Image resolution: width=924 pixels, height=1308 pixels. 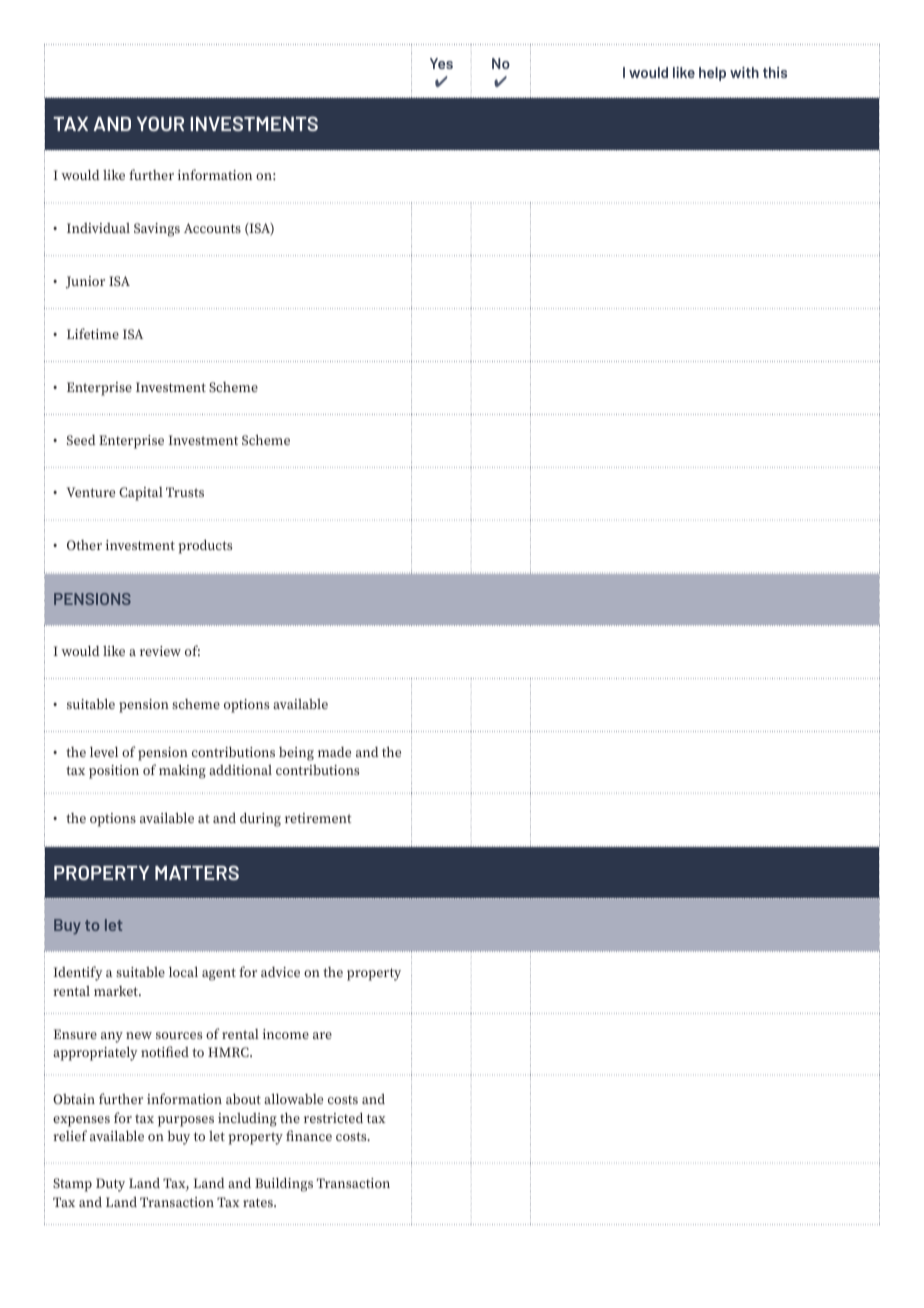 What do you see at coordinates (93, 333) in the image?
I see `Lifetime` at bounding box center [93, 333].
